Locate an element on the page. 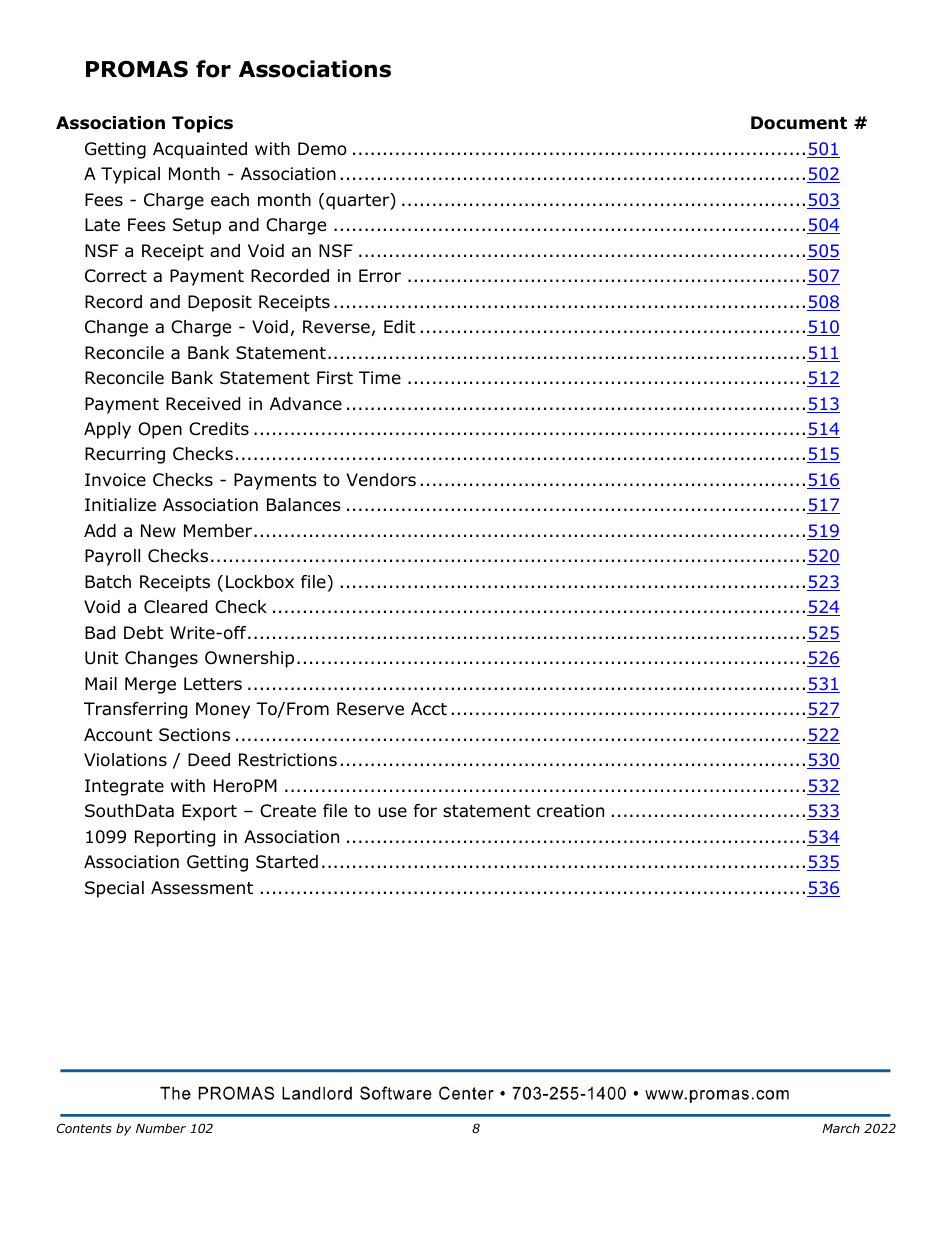 The height and width of the document is (1233, 952). Reserve is located at coordinates (370, 709).
